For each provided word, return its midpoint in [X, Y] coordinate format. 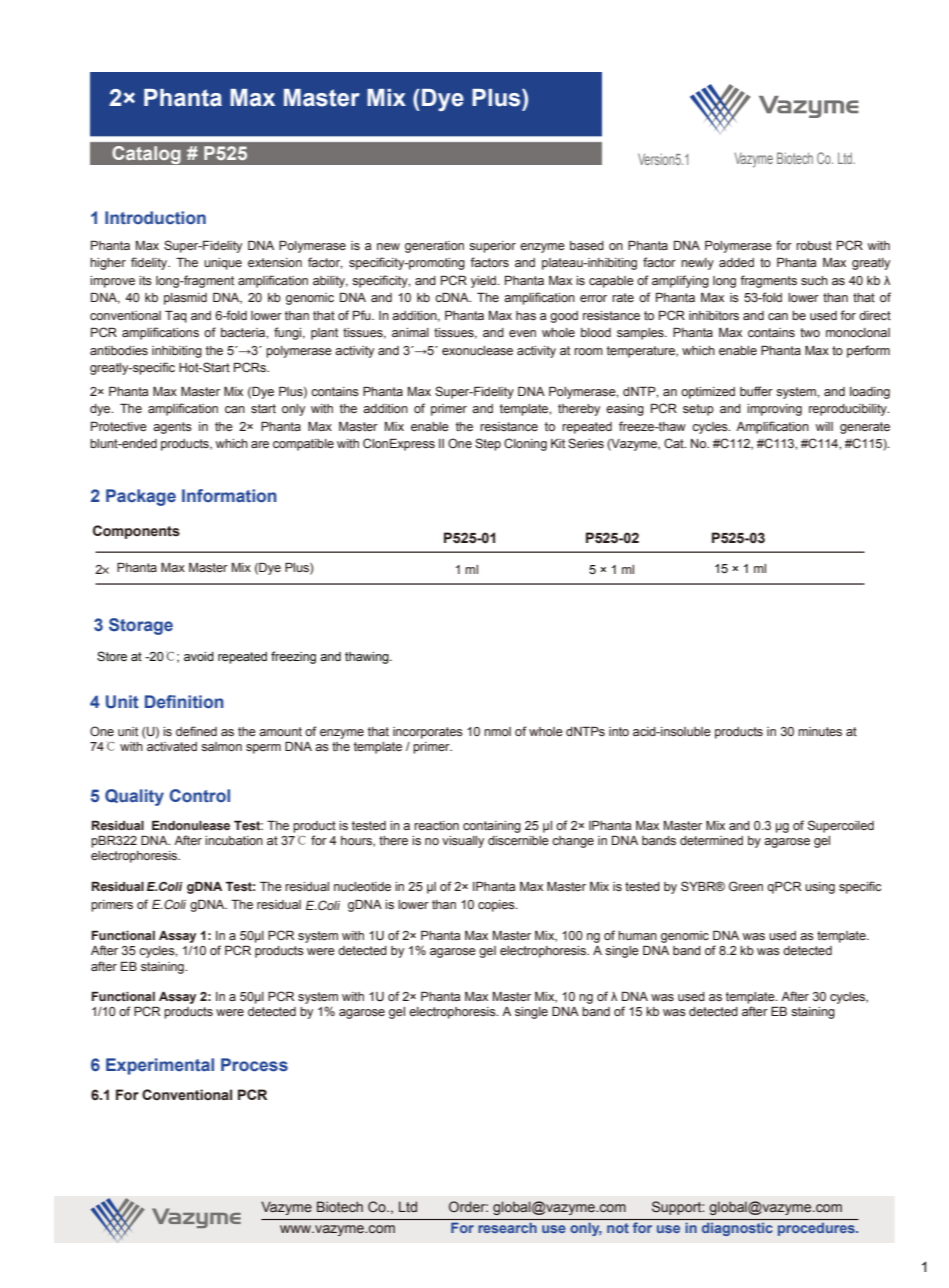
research [507, 1228]
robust [814, 245]
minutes [820, 731]
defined [196, 731]
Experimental [160, 1066]
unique [223, 264]
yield [484, 282]
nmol [497, 731]
